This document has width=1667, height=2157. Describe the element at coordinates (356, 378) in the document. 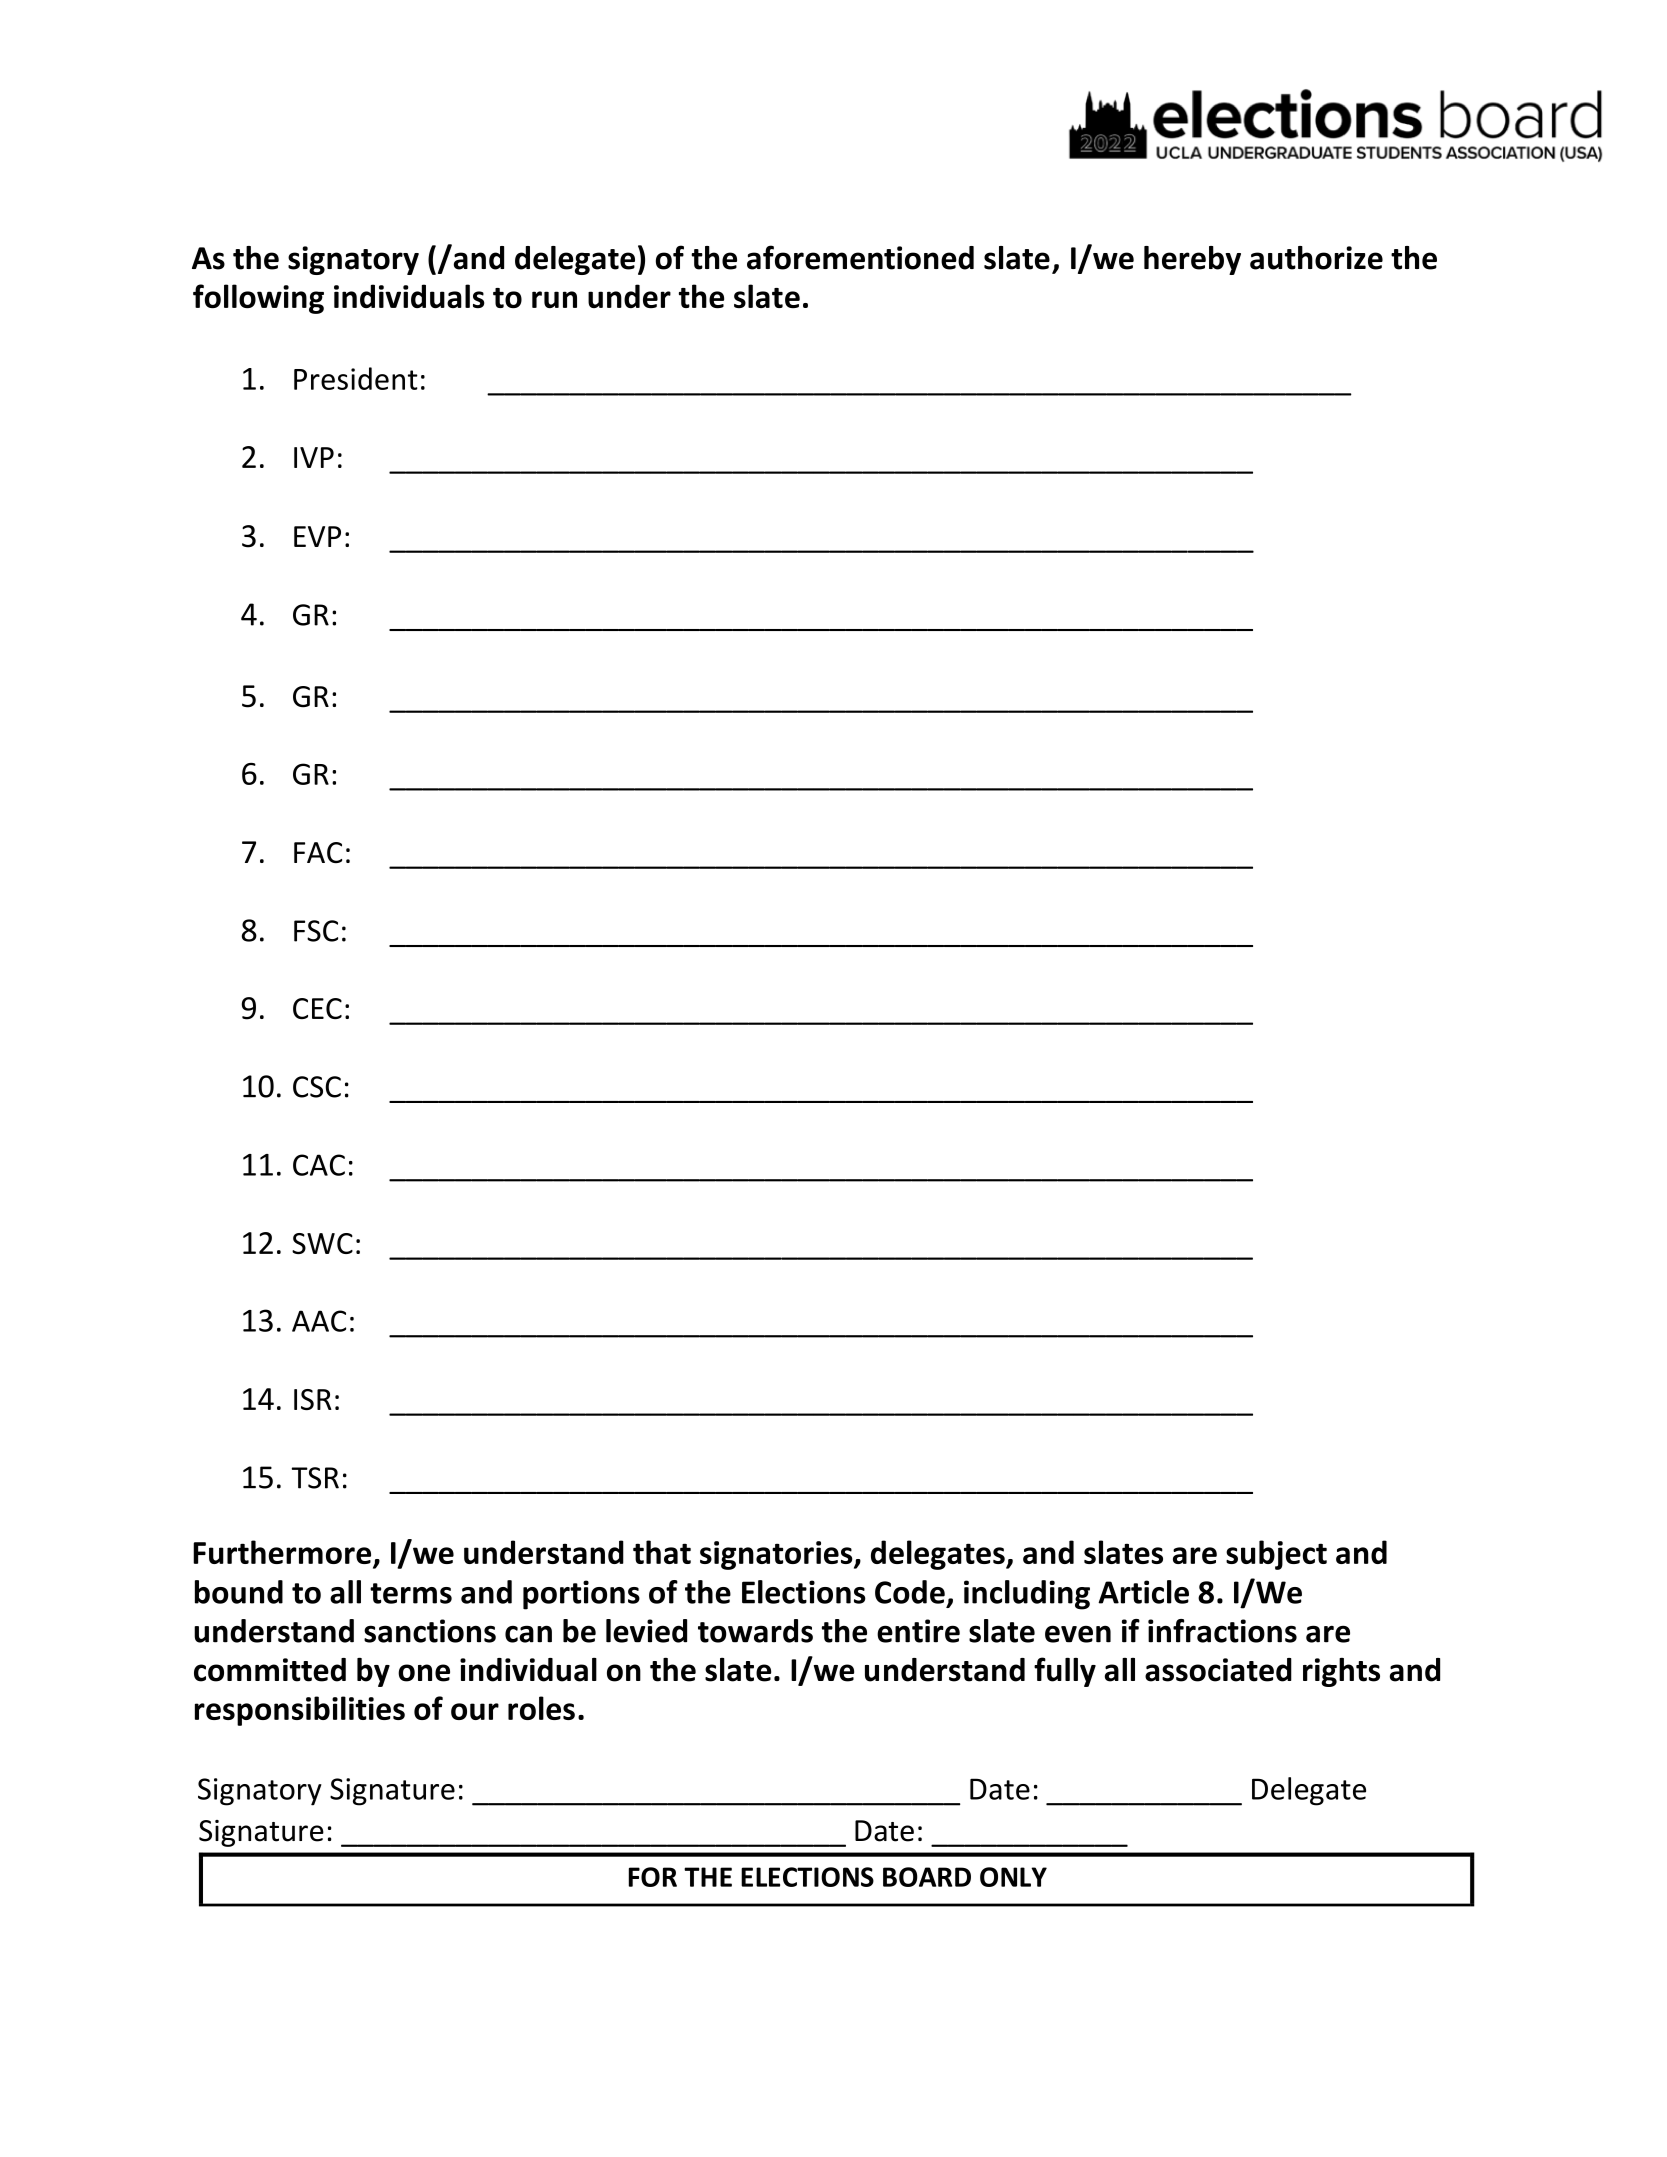

I see `President` at that location.
